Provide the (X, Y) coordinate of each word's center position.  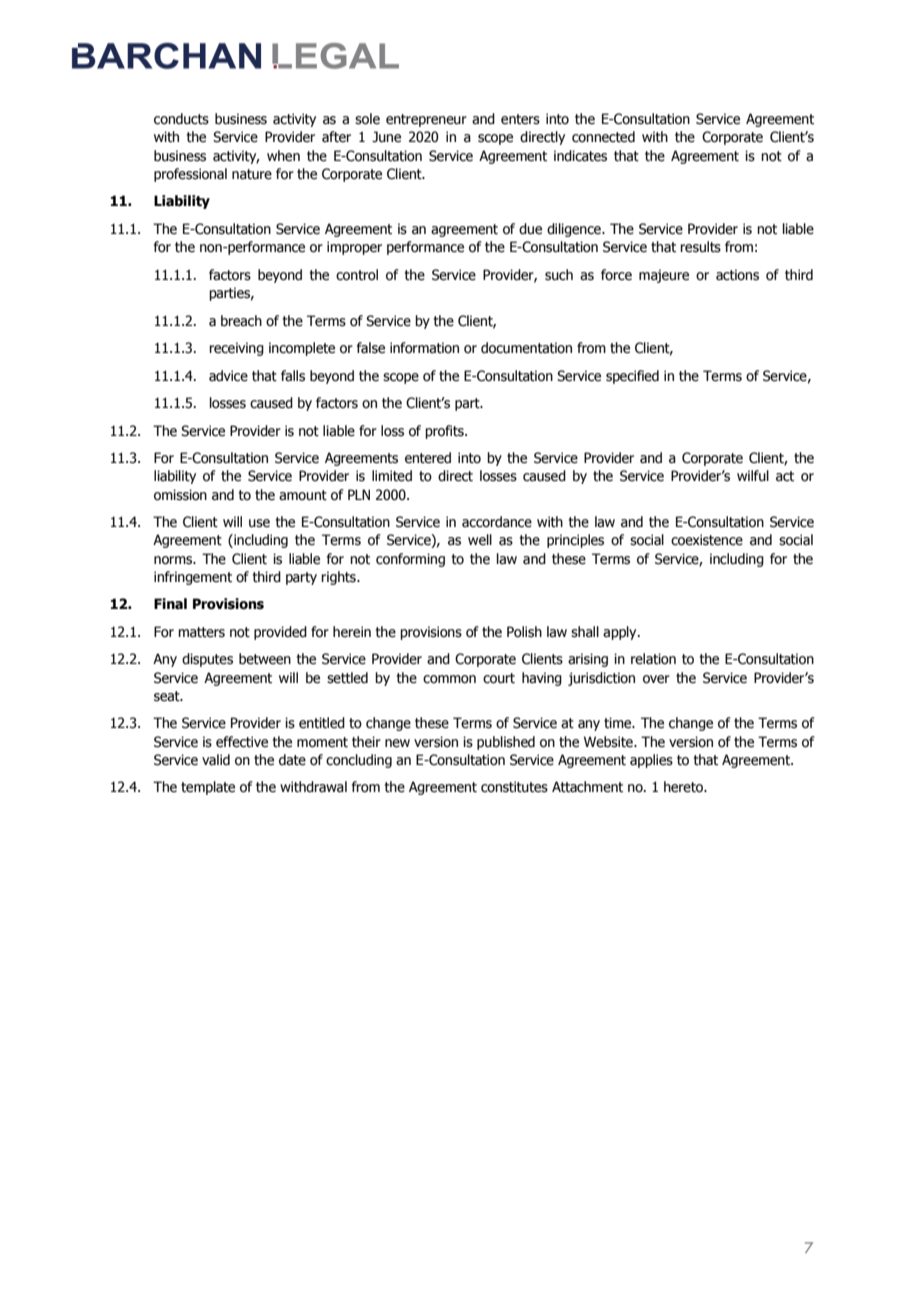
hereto (684, 787)
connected (603, 137)
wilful (753, 476)
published (506, 743)
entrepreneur (426, 120)
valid (216, 759)
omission (180, 495)
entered (428, 458)
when (283, 156)
